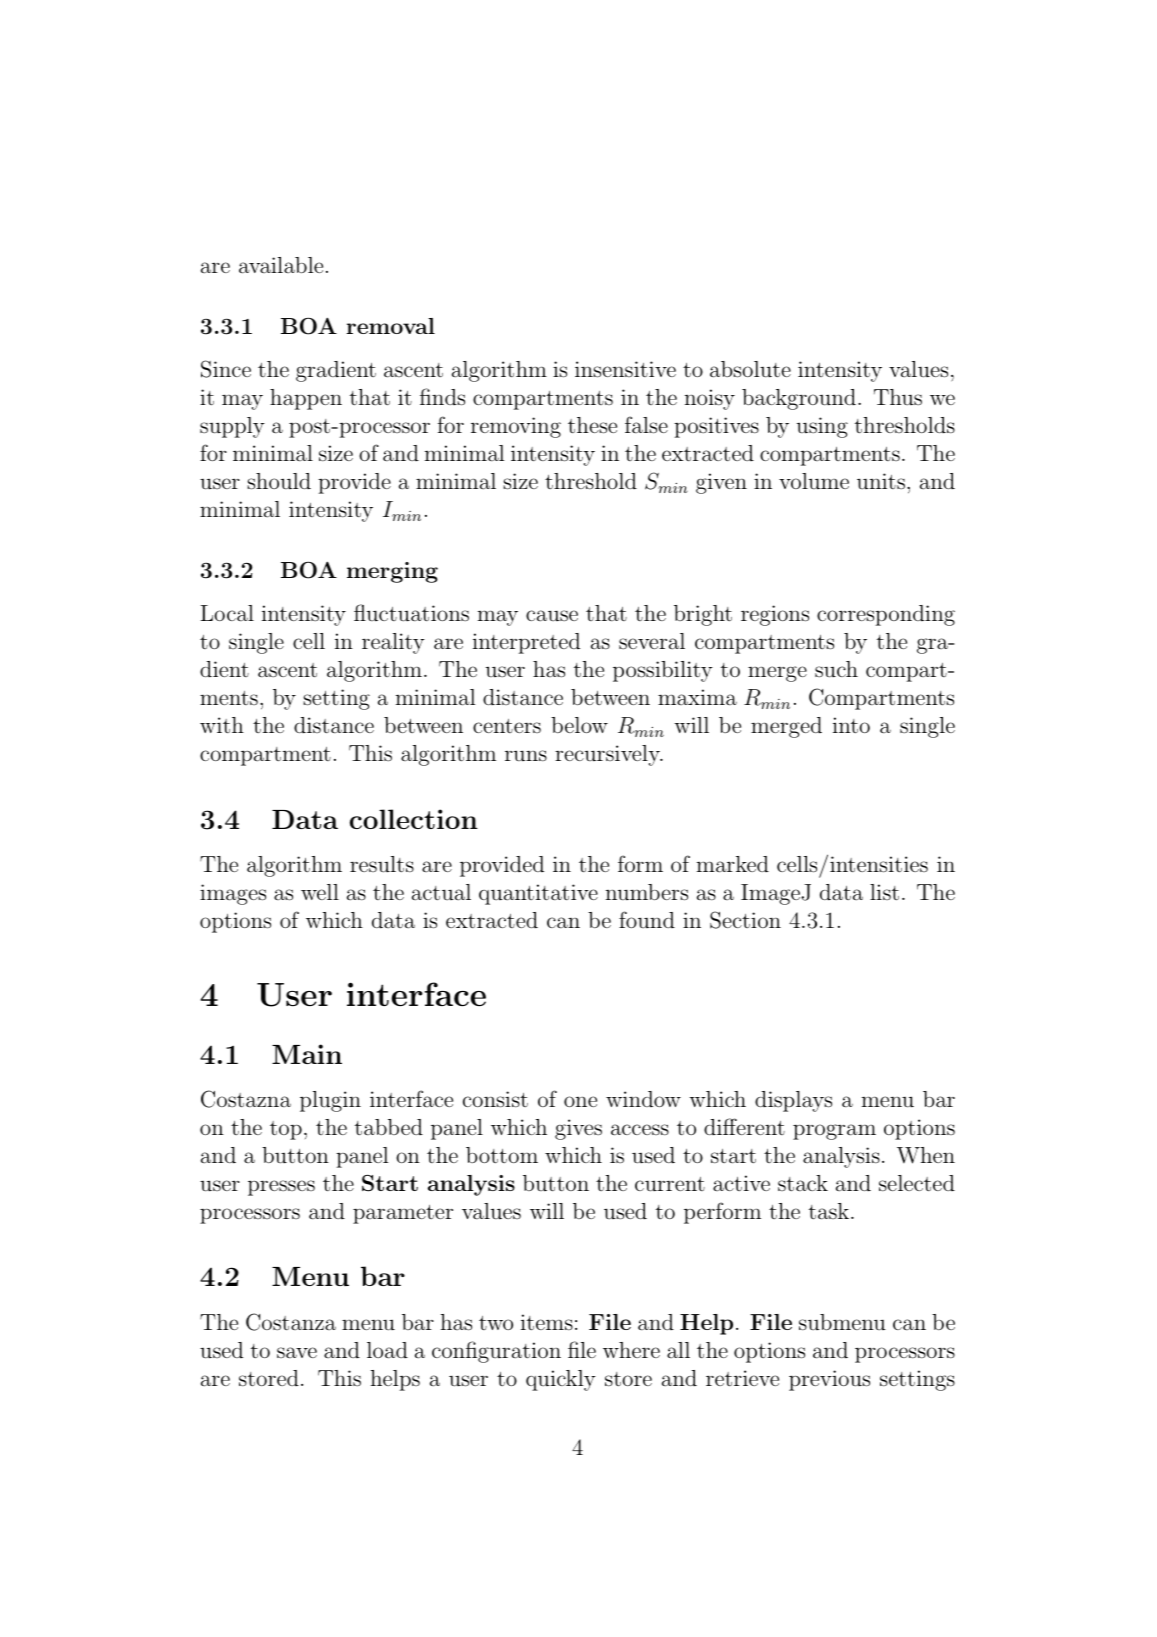  Describe the element at coordinates (320, 892) in the page. I see `well` at that location.
